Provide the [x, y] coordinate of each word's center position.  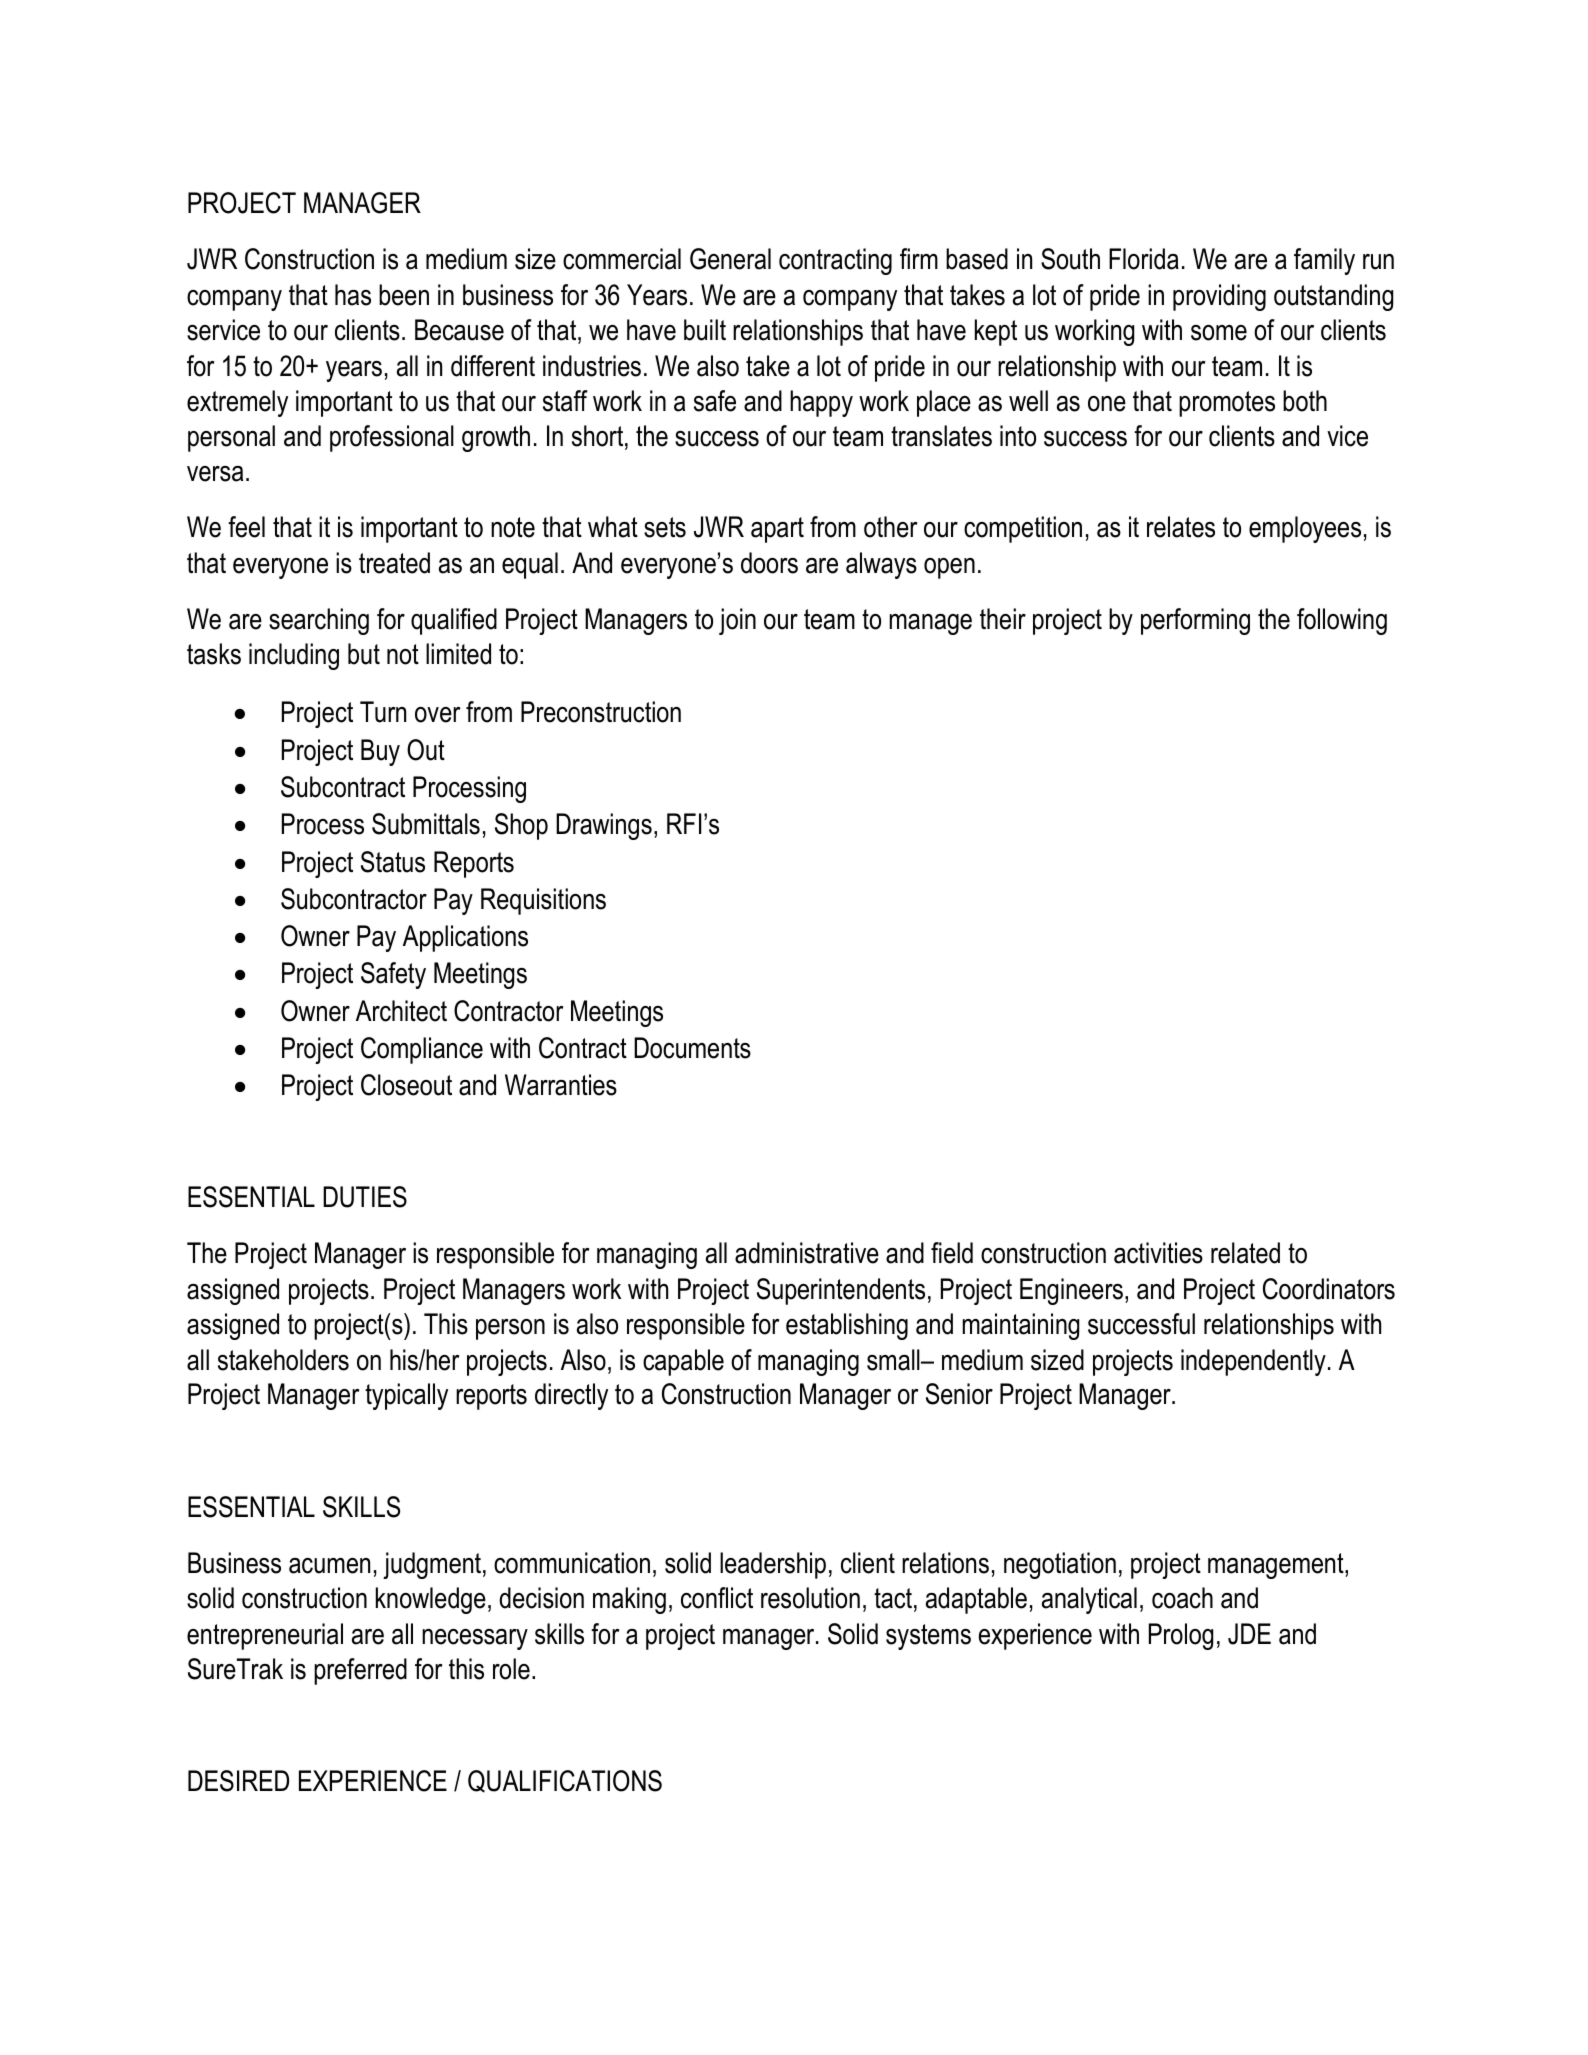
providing [1219, 297]
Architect [401, 1011]
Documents [692, 1048]
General [730, 259]
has [353, 295]
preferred [360, 1671]
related [1245, 1253]
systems [928, 1637]
